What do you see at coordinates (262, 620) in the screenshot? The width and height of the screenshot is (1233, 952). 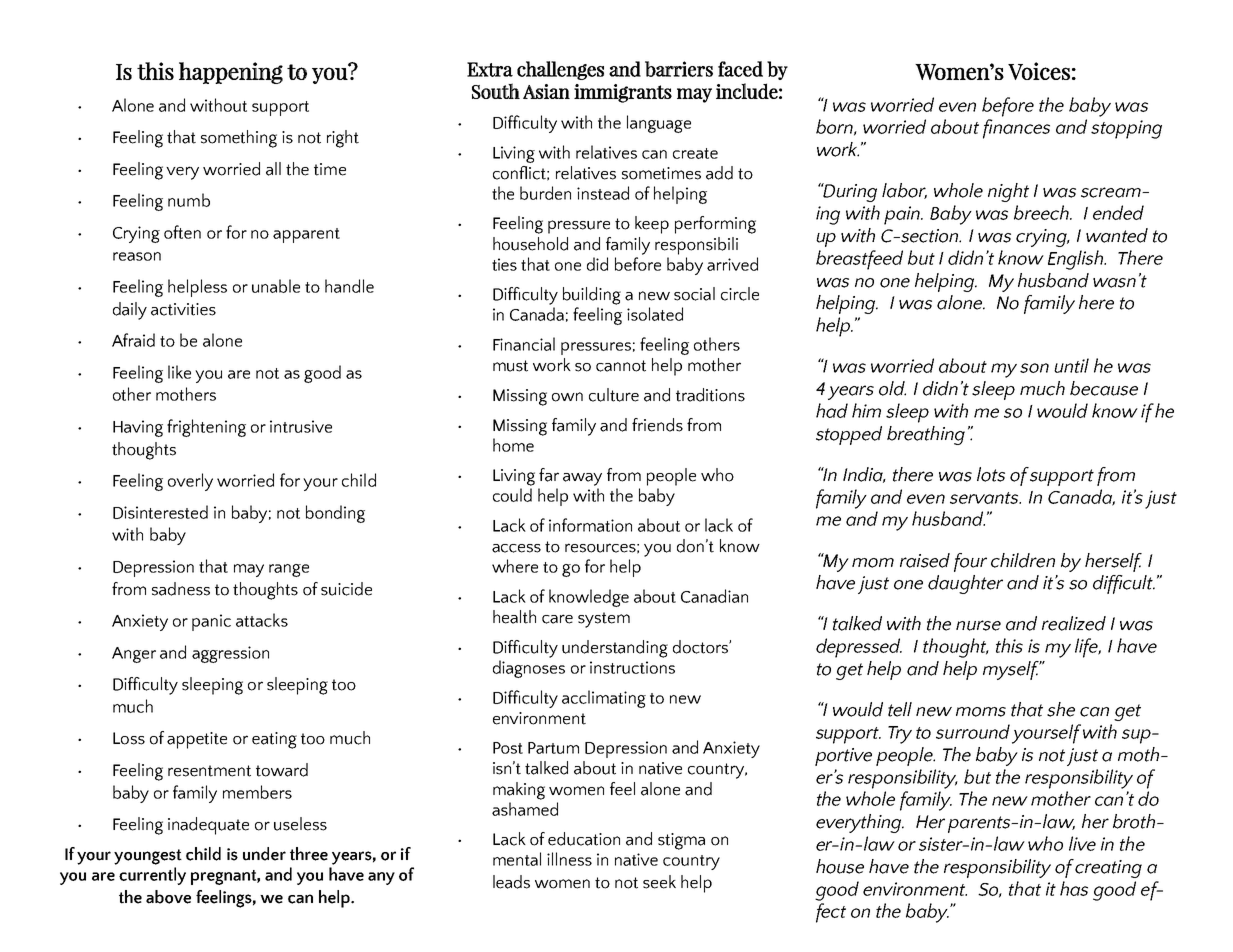 I see `attacks` at bounding box center [262, 620].
